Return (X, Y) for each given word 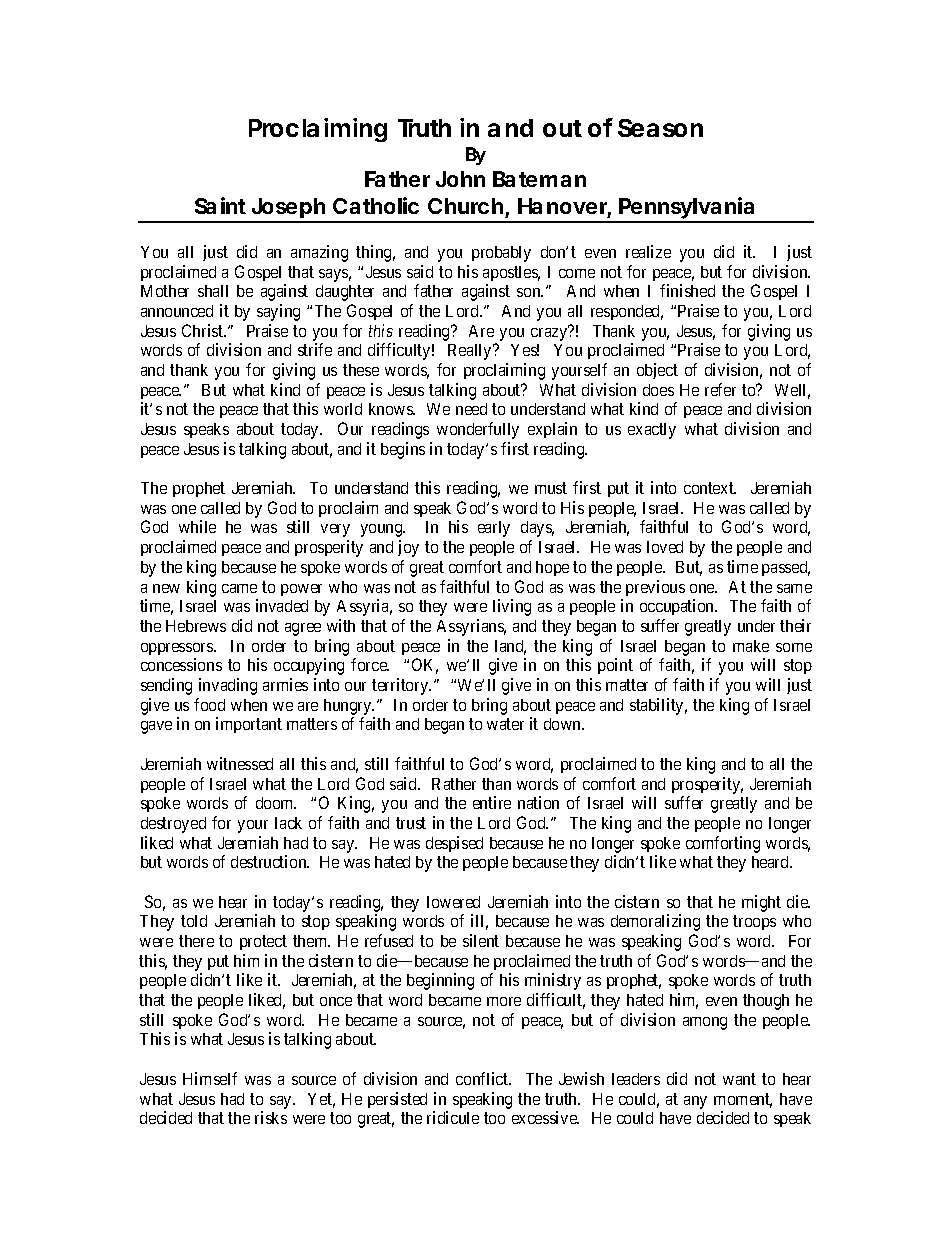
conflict (483, 1078)
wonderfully (478, 430)
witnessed (240, 763)
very (335, 530)
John (460, 179)
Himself (210, 1078)
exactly (652, 431)
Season (660, 128)
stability (658, 706)
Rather (454, 784)
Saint (220, 205)
